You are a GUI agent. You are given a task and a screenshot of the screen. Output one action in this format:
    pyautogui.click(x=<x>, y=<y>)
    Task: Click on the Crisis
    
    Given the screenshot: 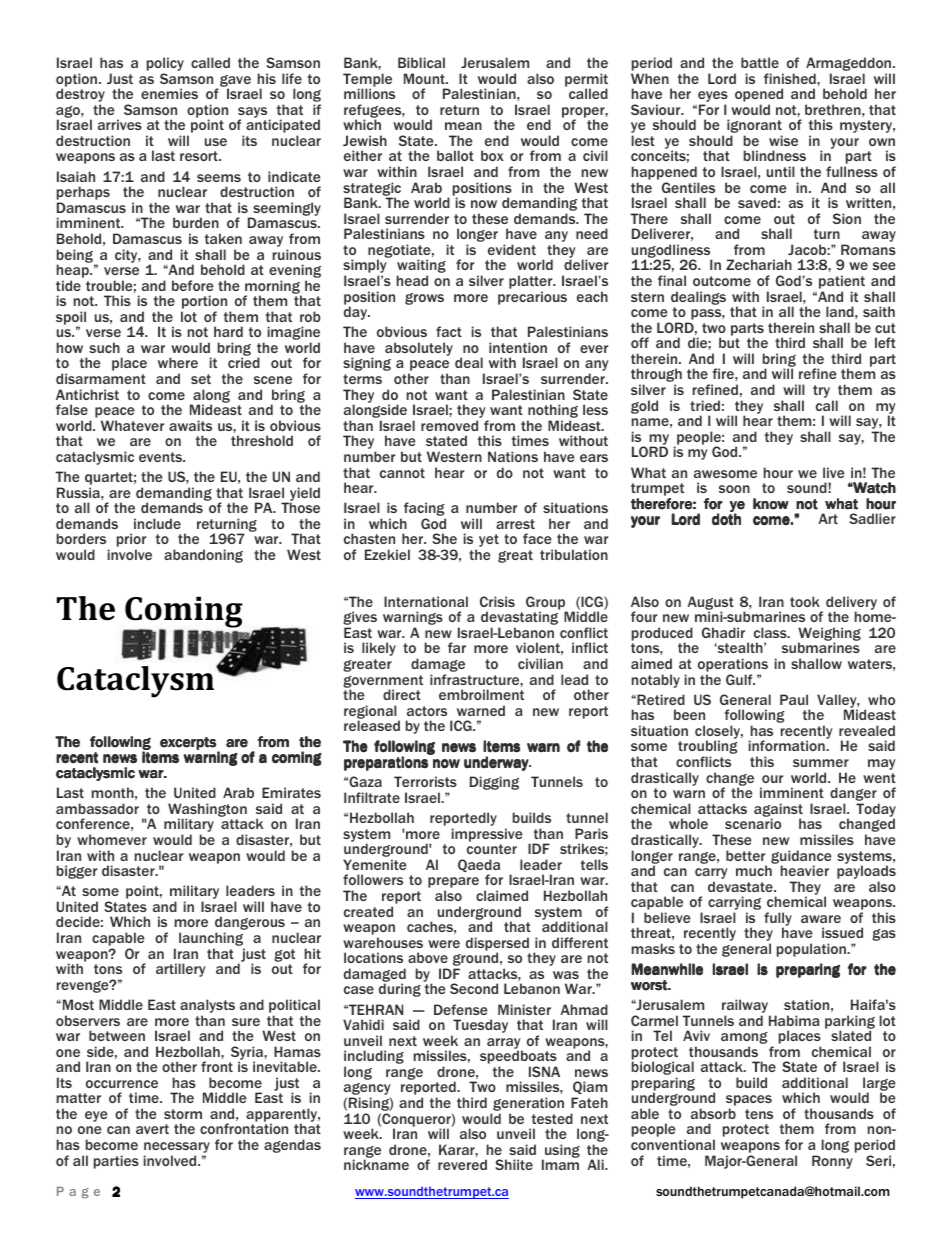 What is the action you would take?
    pyautogui.click(x=497, y=601)
